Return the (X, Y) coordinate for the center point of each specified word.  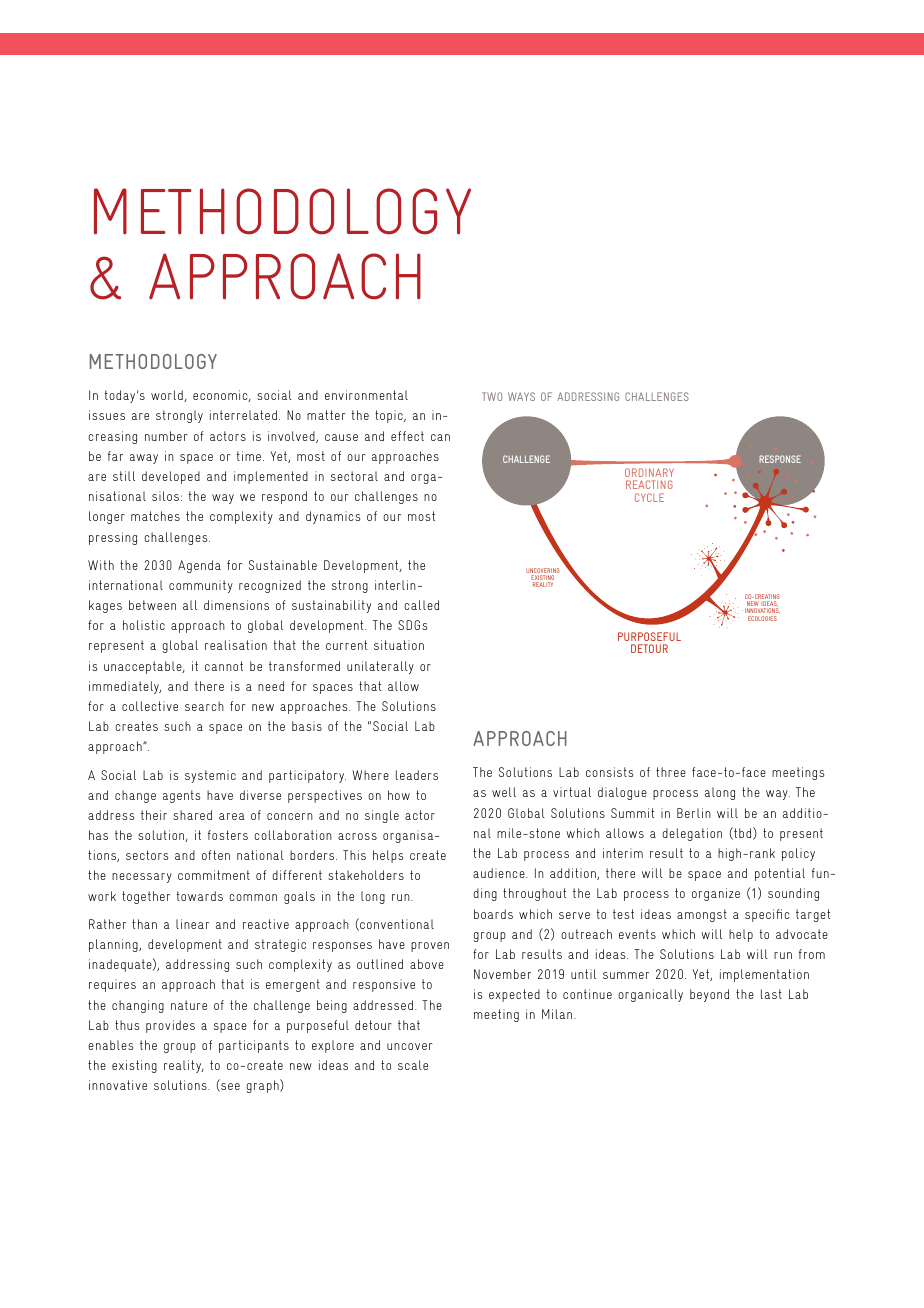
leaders (417, 775)
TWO (492, 396)
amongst (702, 915)
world (168, 396)
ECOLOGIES (762, 618)
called (422, 605)
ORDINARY (649, 472)
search (204, 706)
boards (493, 914)
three (671, 772)
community (201, 586)
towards (200, 896)
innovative (118, 1085)
